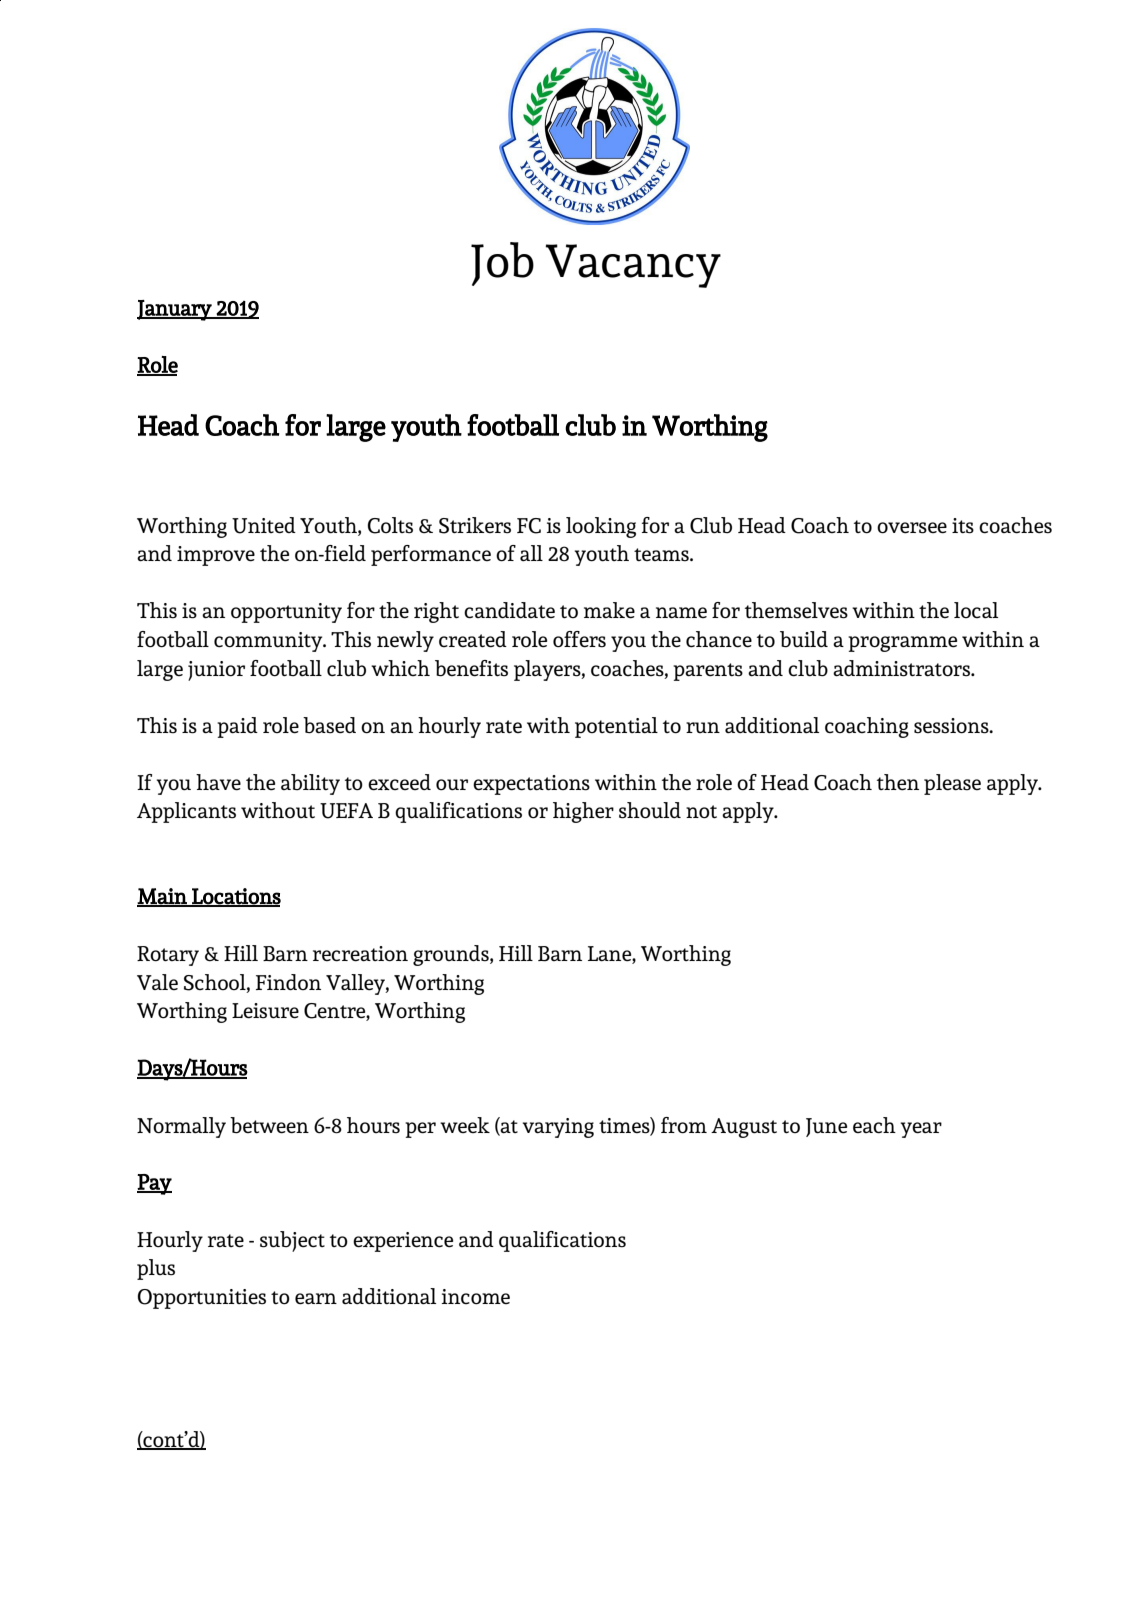  Describe the element at coordinates (531, 785) in the screenshot. I see `expectations` at that location.
